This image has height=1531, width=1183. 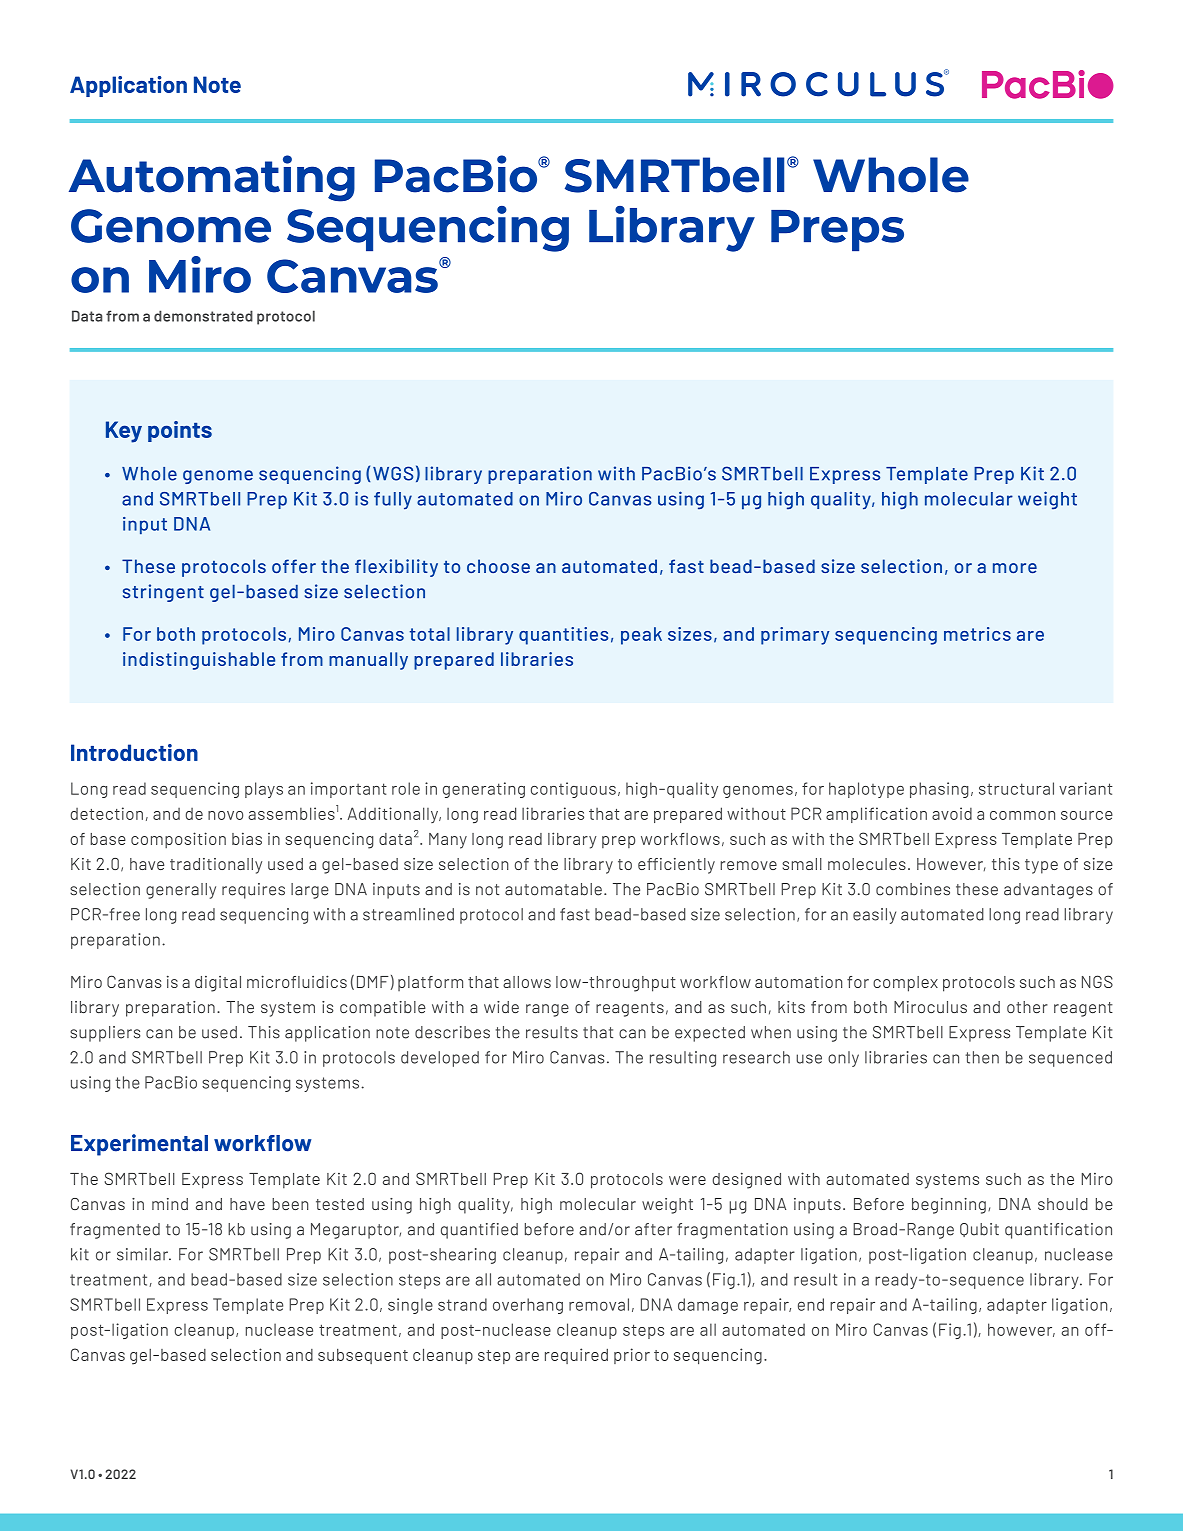 I want to click on plays, so click(x=264, y=790).
